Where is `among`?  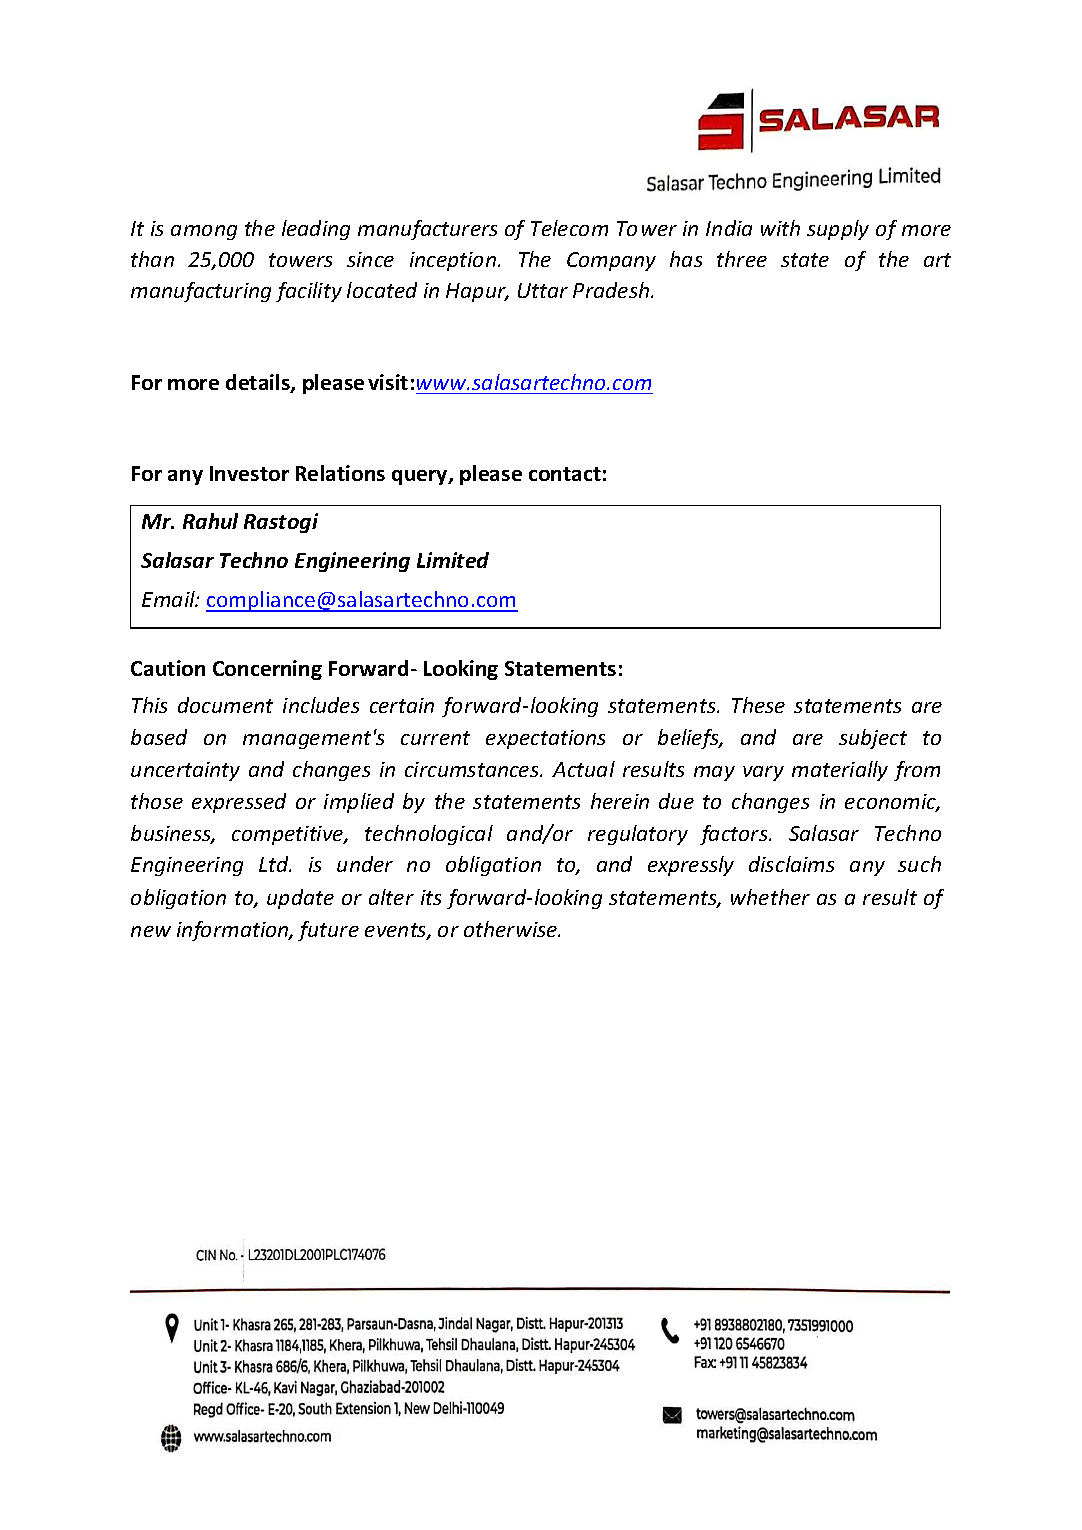 among is located at coordinates (204, 232).
